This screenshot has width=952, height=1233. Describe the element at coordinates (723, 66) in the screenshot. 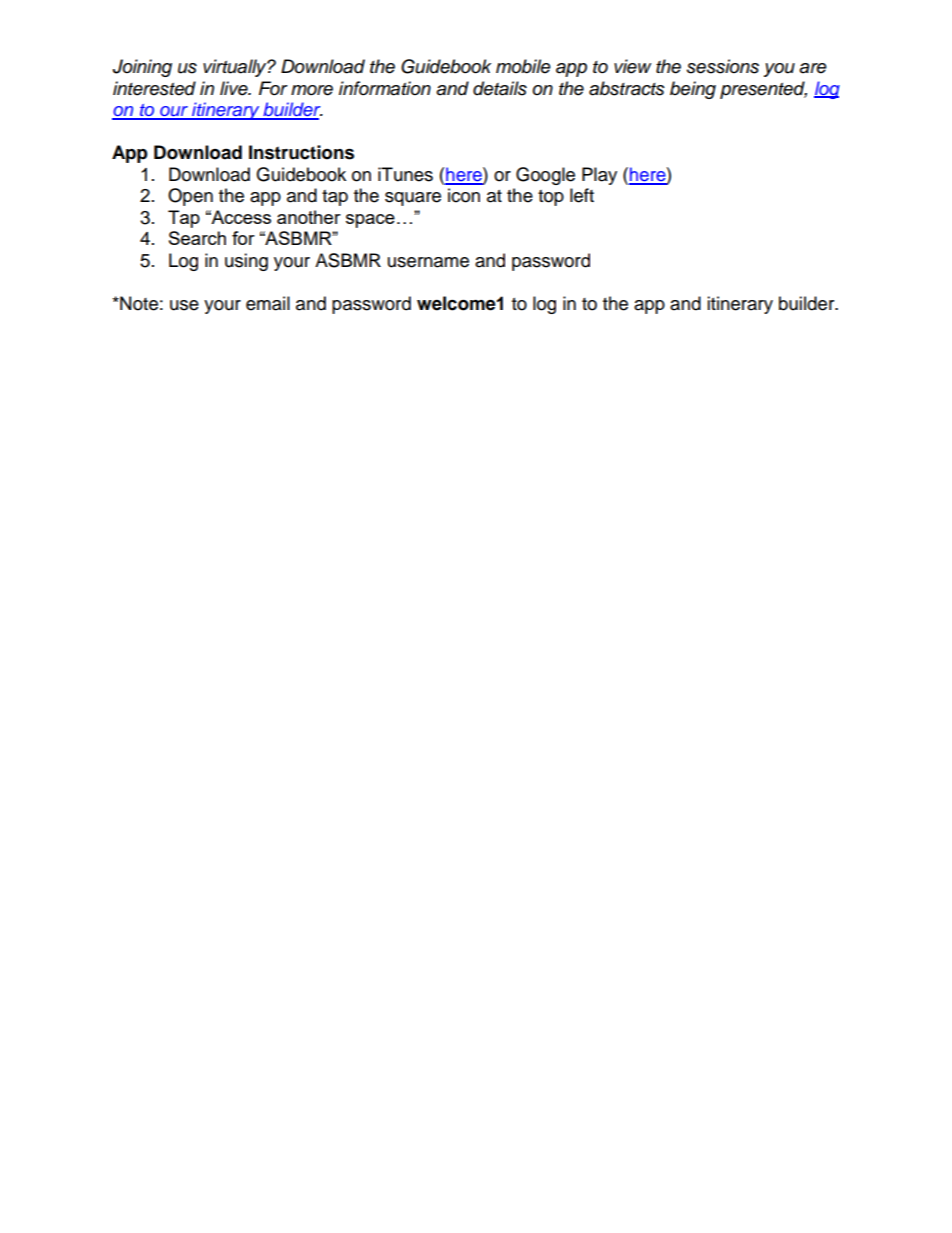

I see `sessions` at that location.
